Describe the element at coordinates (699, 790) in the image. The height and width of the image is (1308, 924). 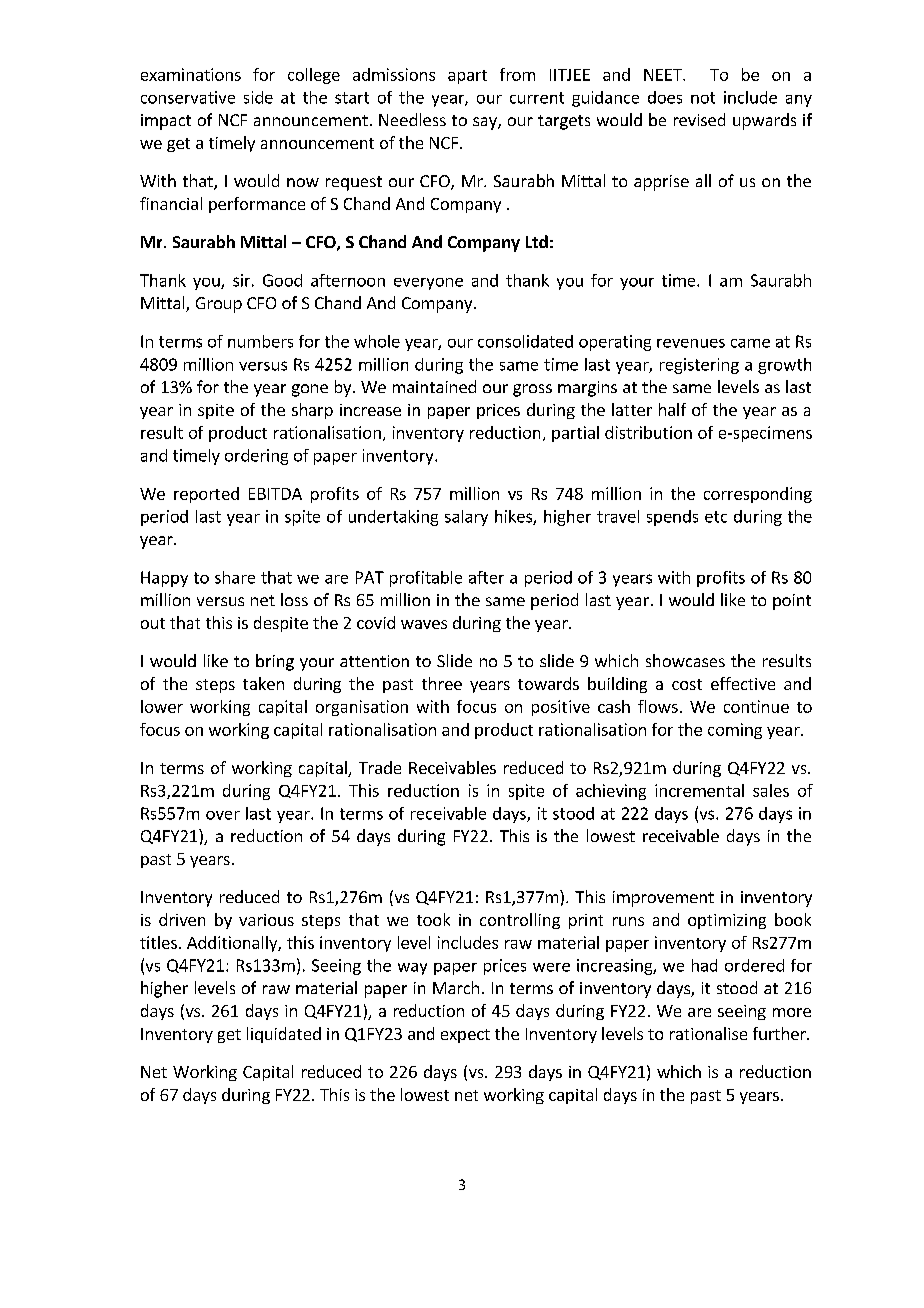
I see `incremental` at that location.
